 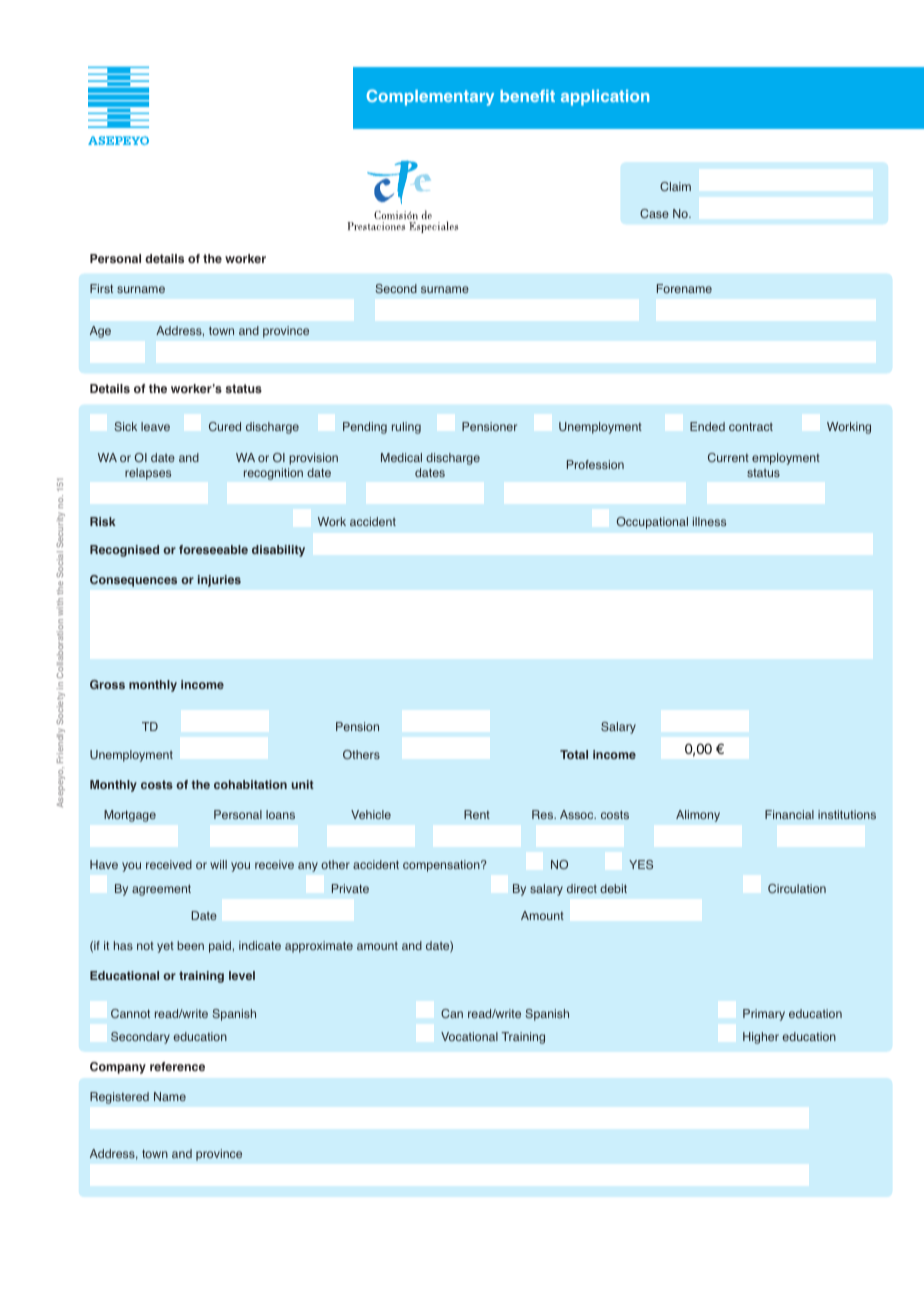 What do you see at coordinates (751, 426) in the screenshot?
I see `contract` at bounding box center [751, 426].
